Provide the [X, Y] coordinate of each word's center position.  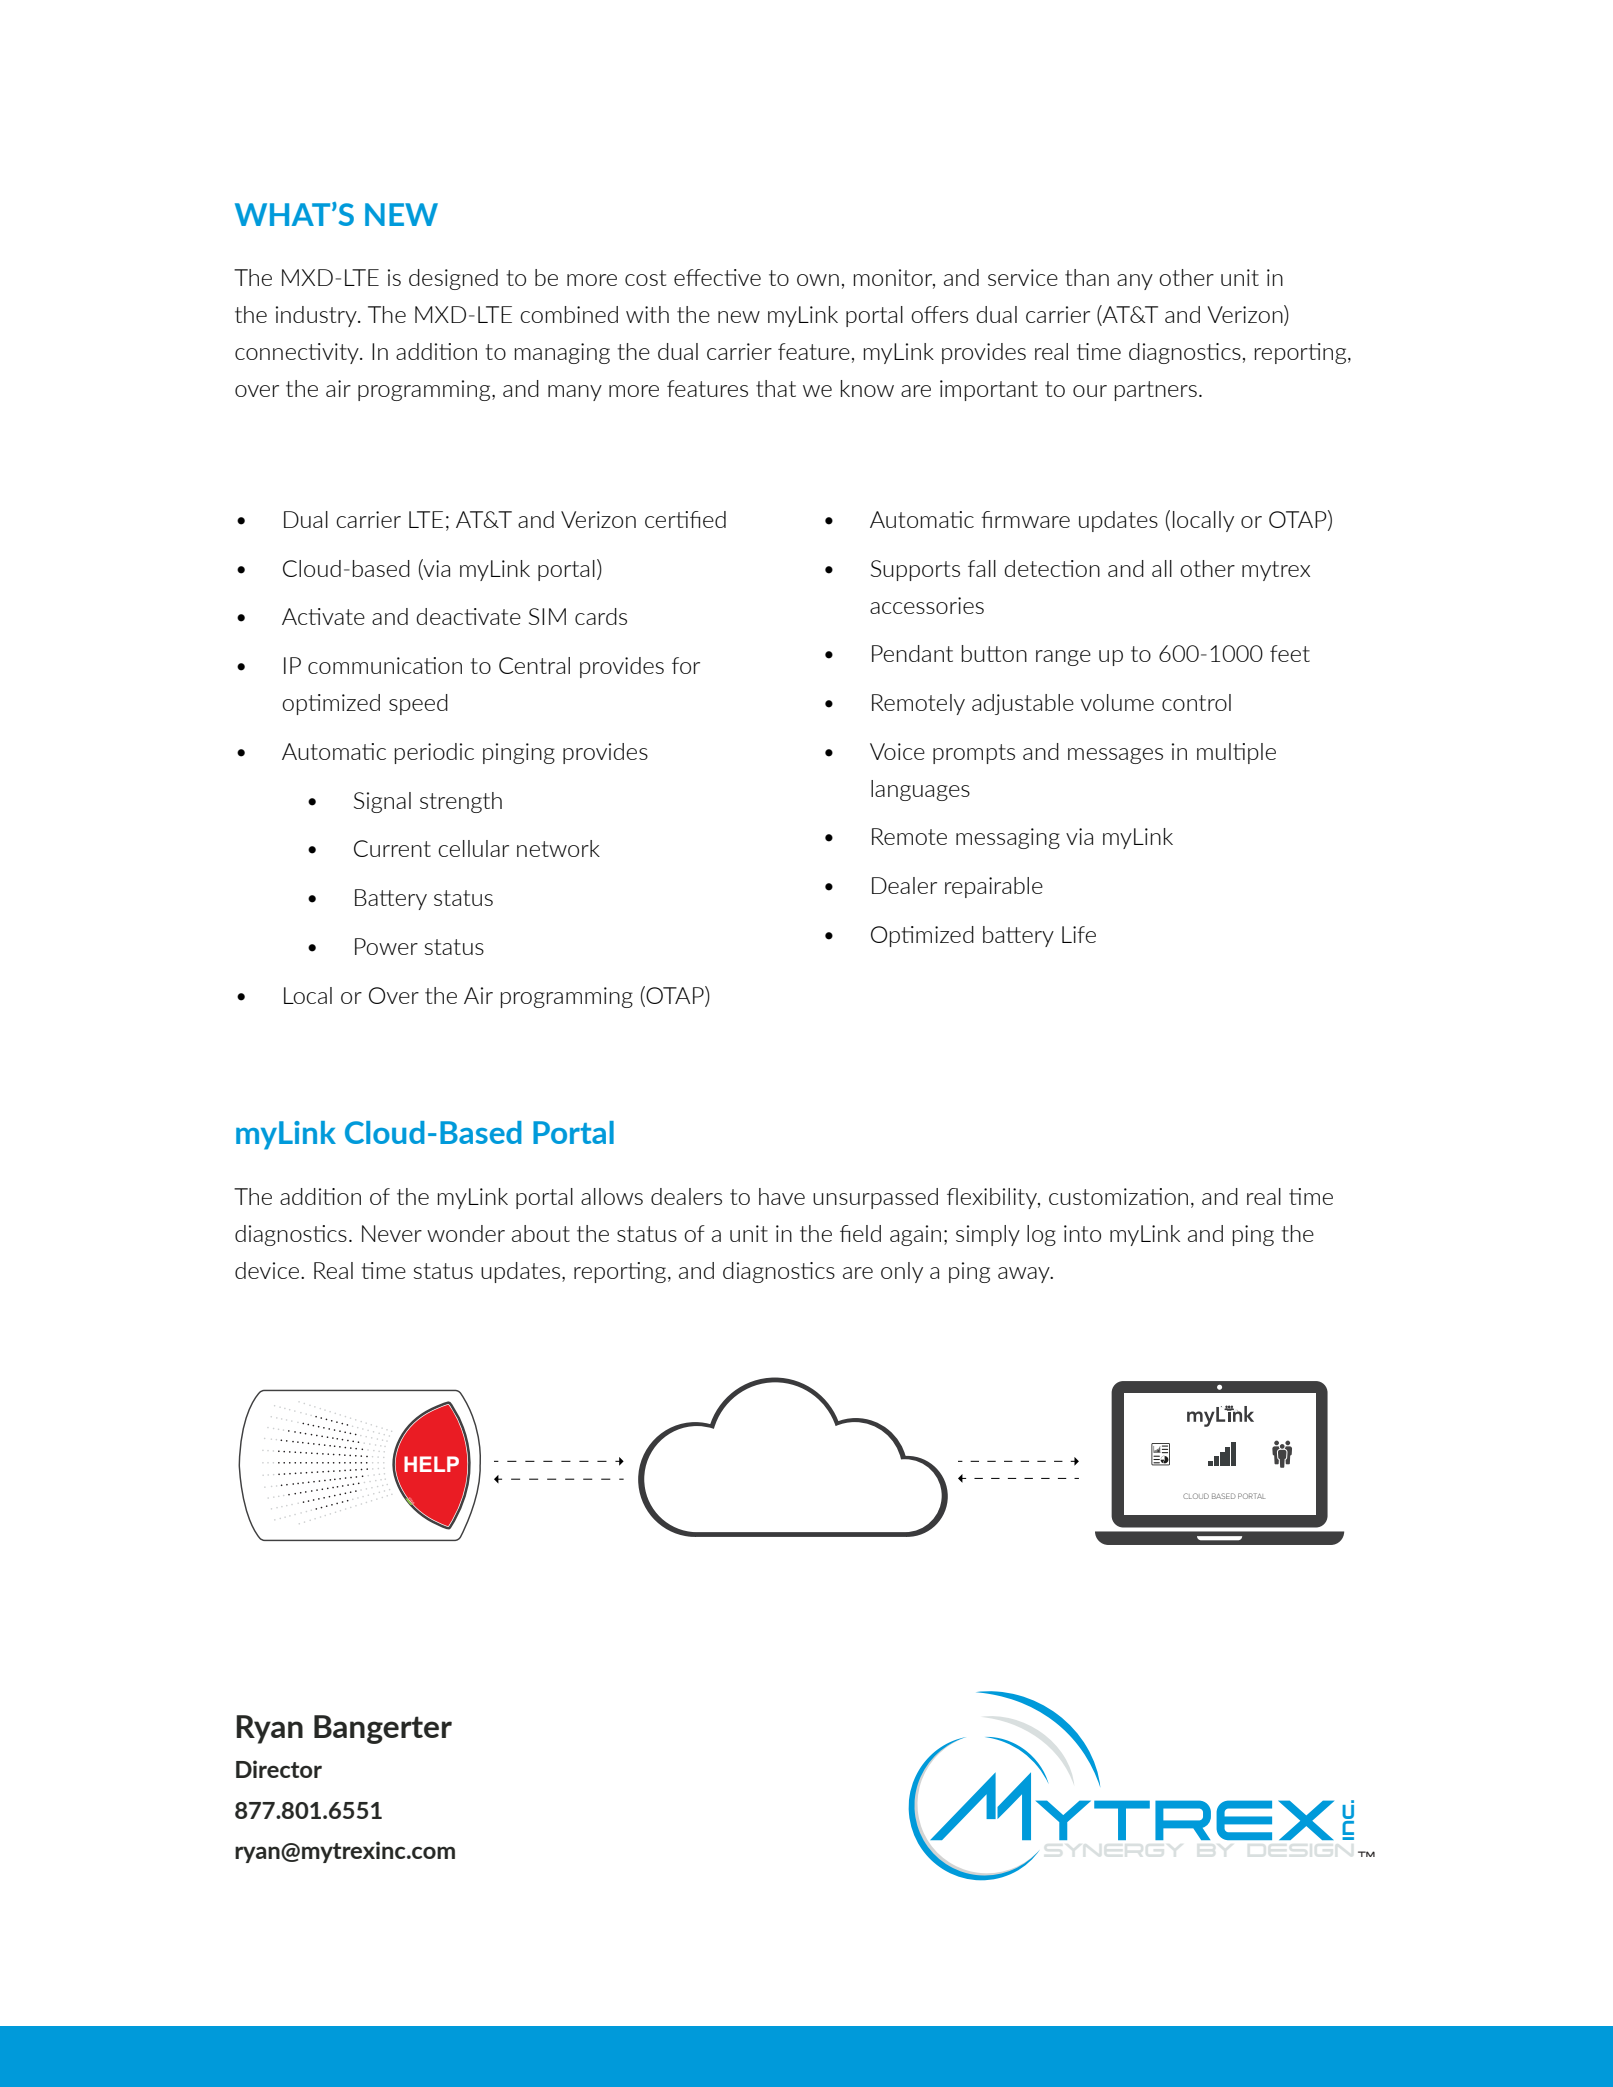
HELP [431, 1464]
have [782, 1196]
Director [279, 1769]
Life [1079, 934]
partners [1156, 391]
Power [386, 946]
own [818, 280]
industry [317, 316]
